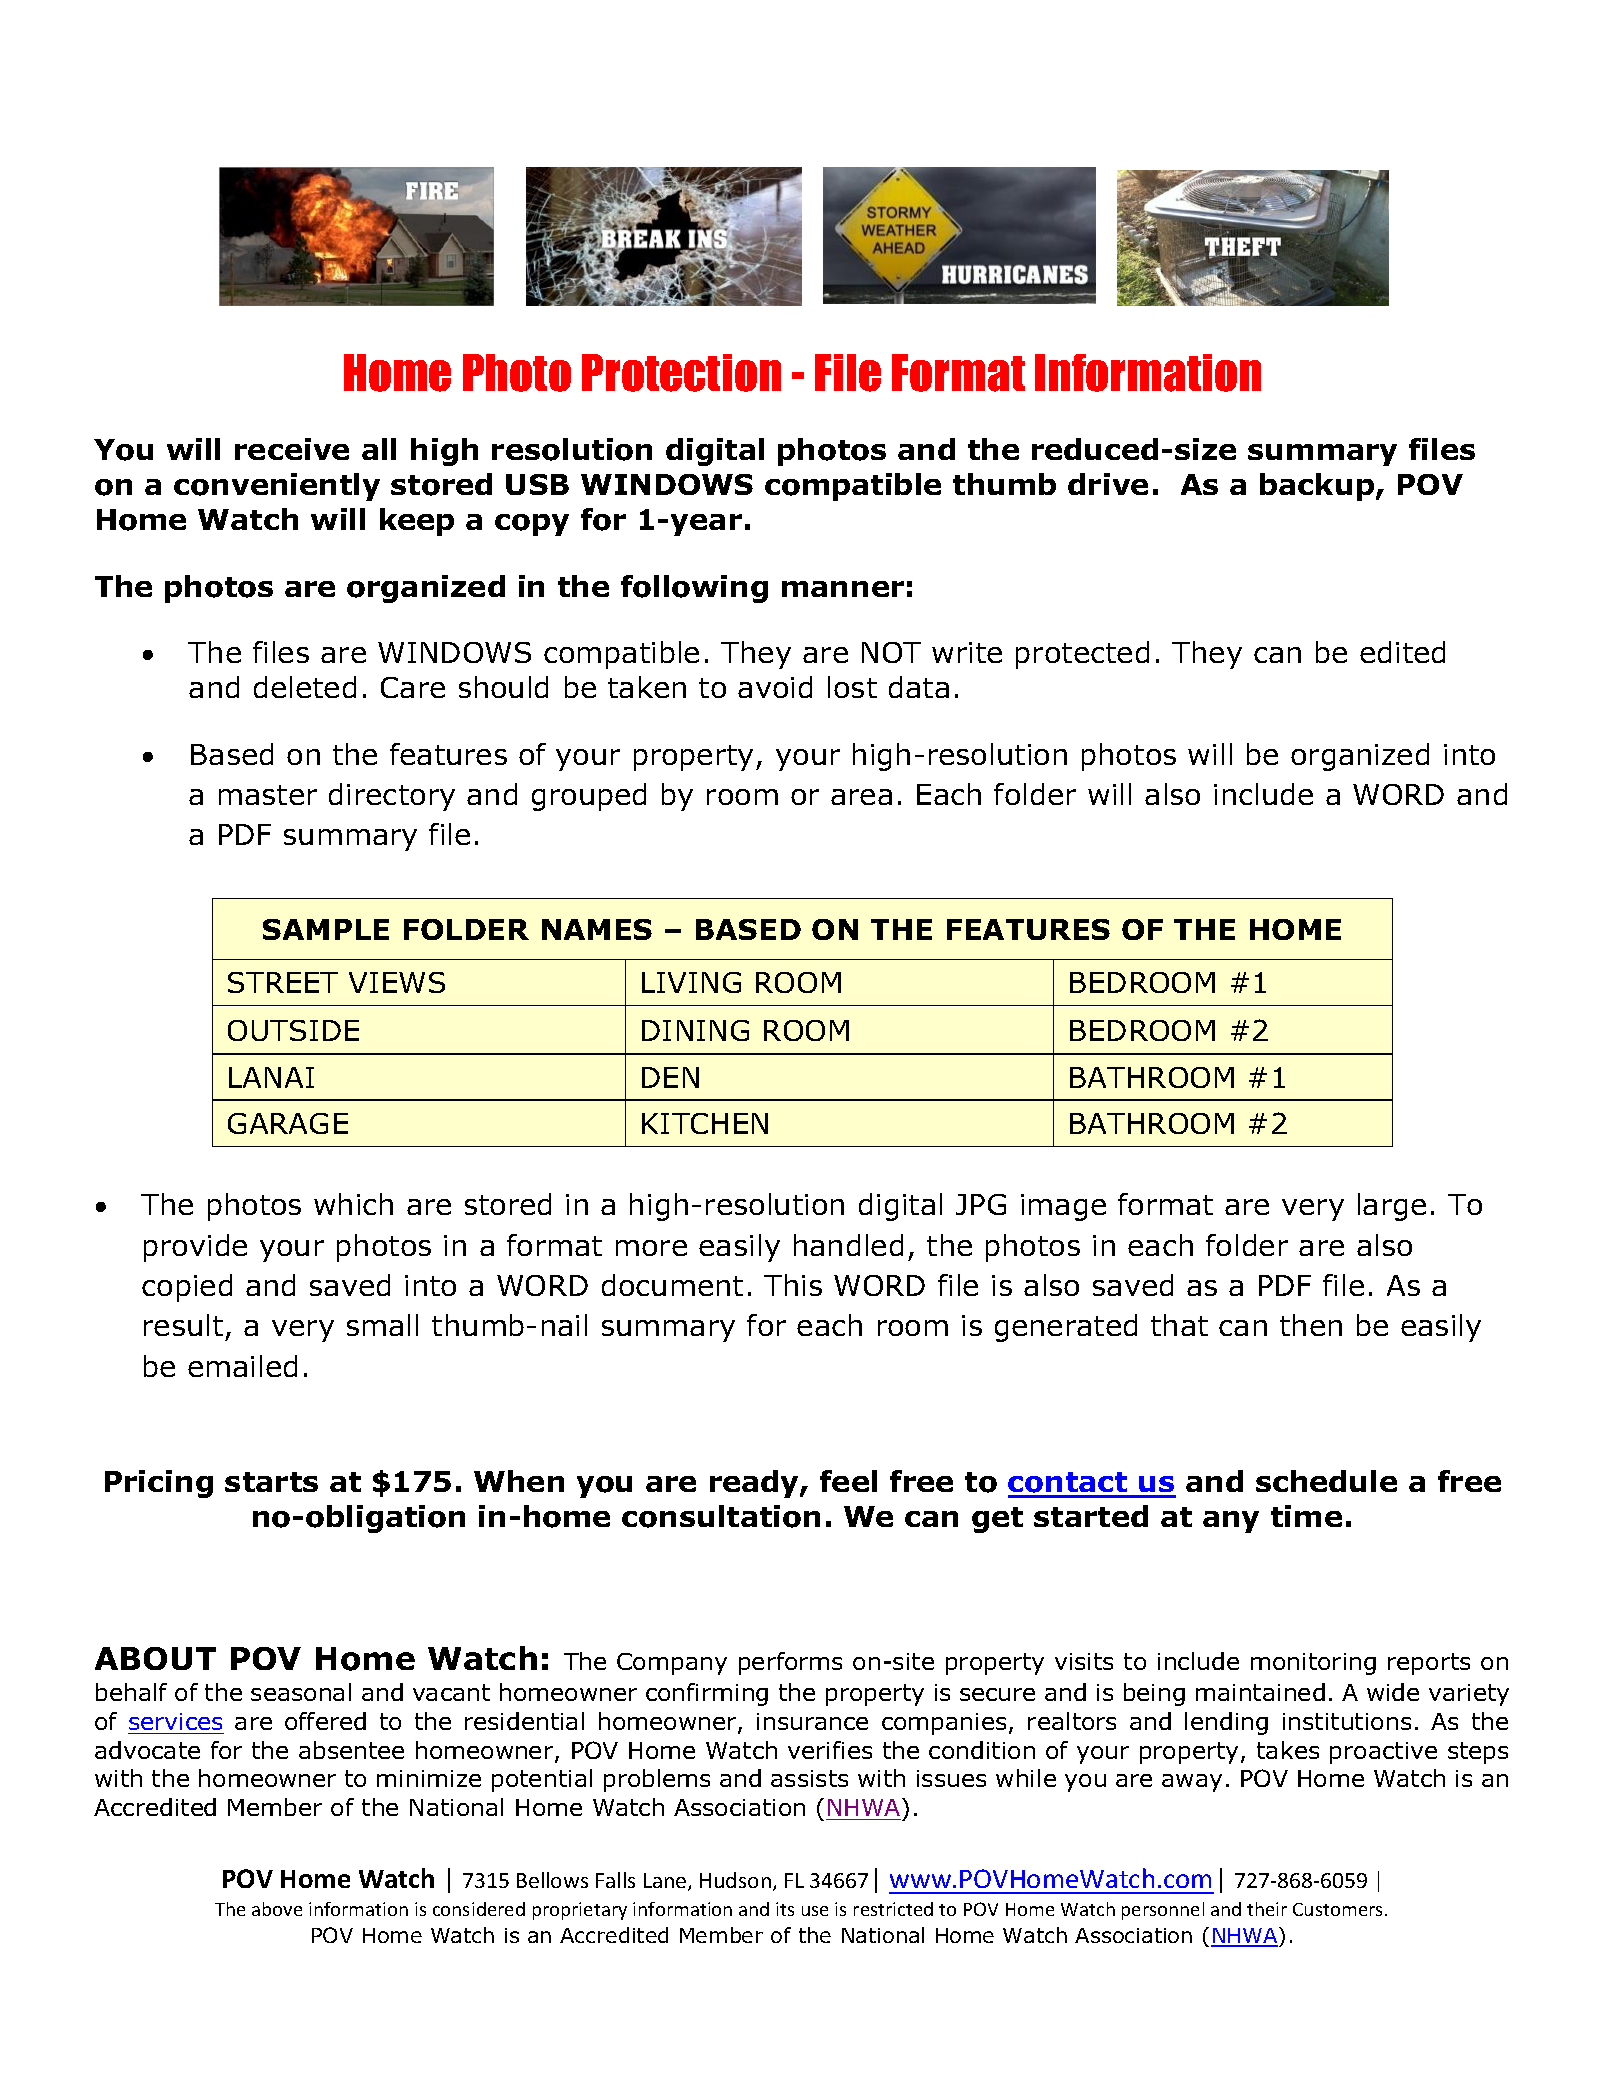  What do you see at coordinates (292, 449) in the screenshot?
I see `receive` at bounding box center [292, 449].
